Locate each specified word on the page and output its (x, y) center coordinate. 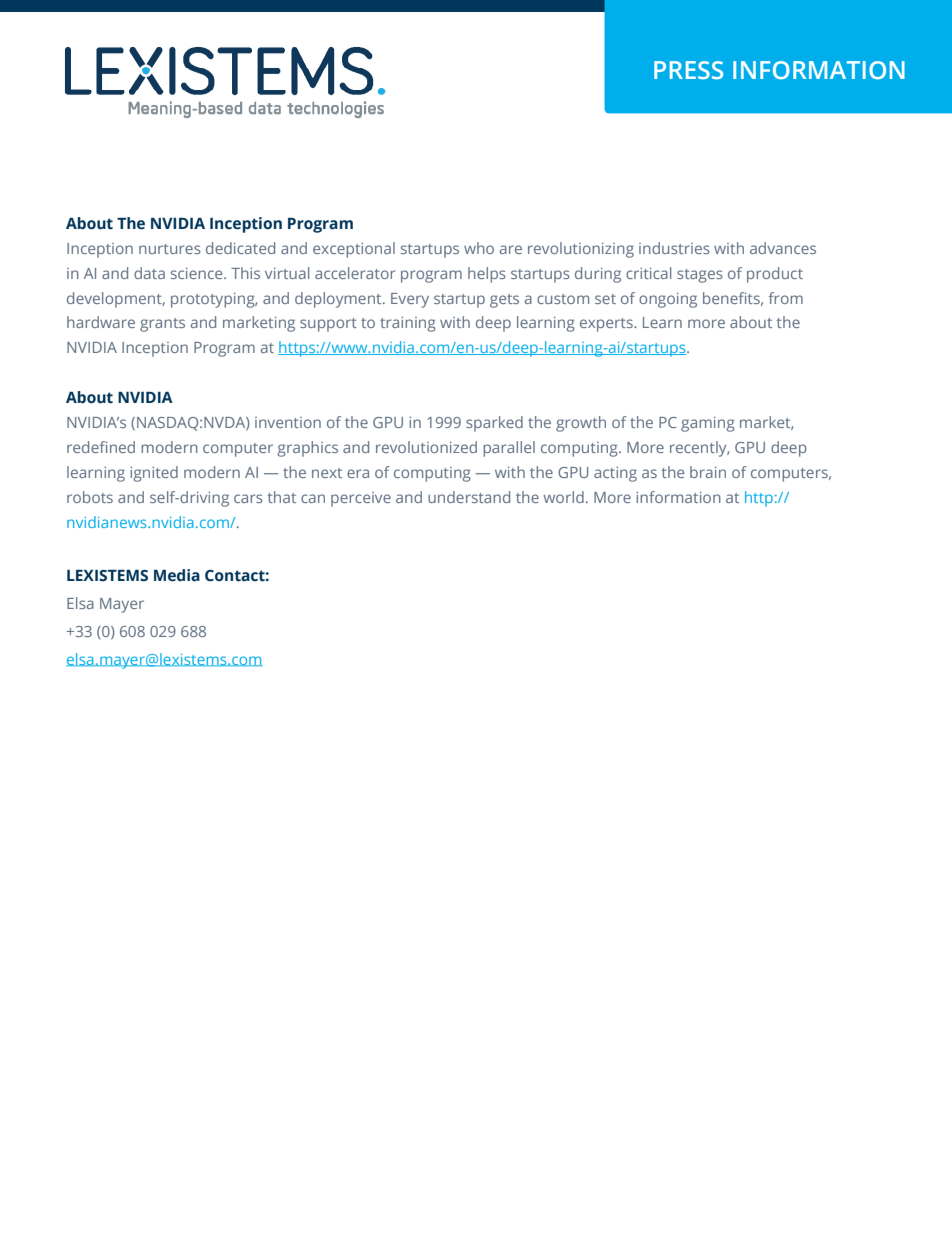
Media (177, 575)
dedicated (240, 248)
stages (700, 276)
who (479, 248)
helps (487, 275)
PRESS (688, 70)
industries (674, 248)
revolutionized (426, 447)
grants (162, 325)
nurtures (170, 249)
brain (708, 472)
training (408, 324)
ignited (154, 474)
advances (783, 248)
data (149, 273)
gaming (708, 424)
